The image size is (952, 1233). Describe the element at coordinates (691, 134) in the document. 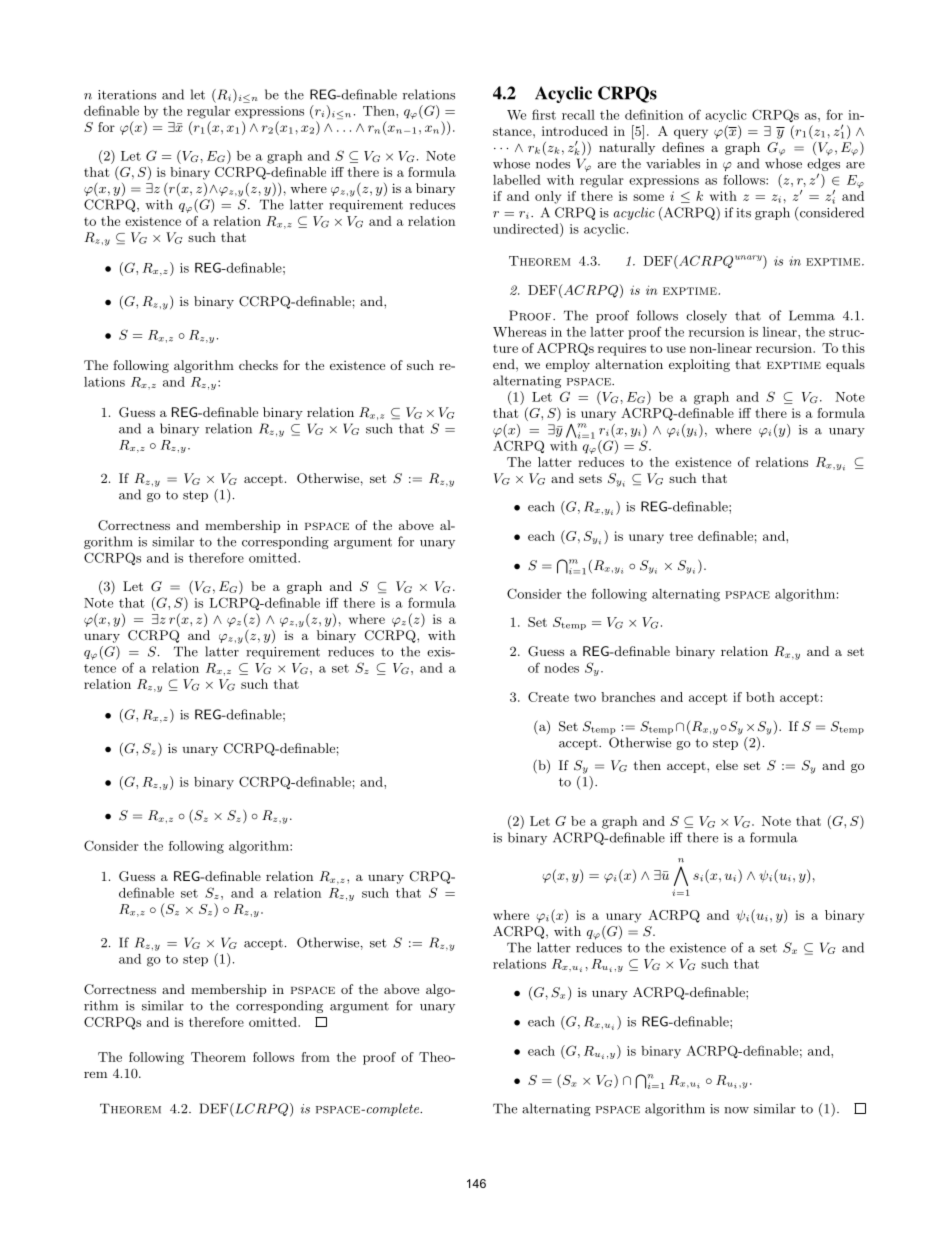

I see `query` at that location.
